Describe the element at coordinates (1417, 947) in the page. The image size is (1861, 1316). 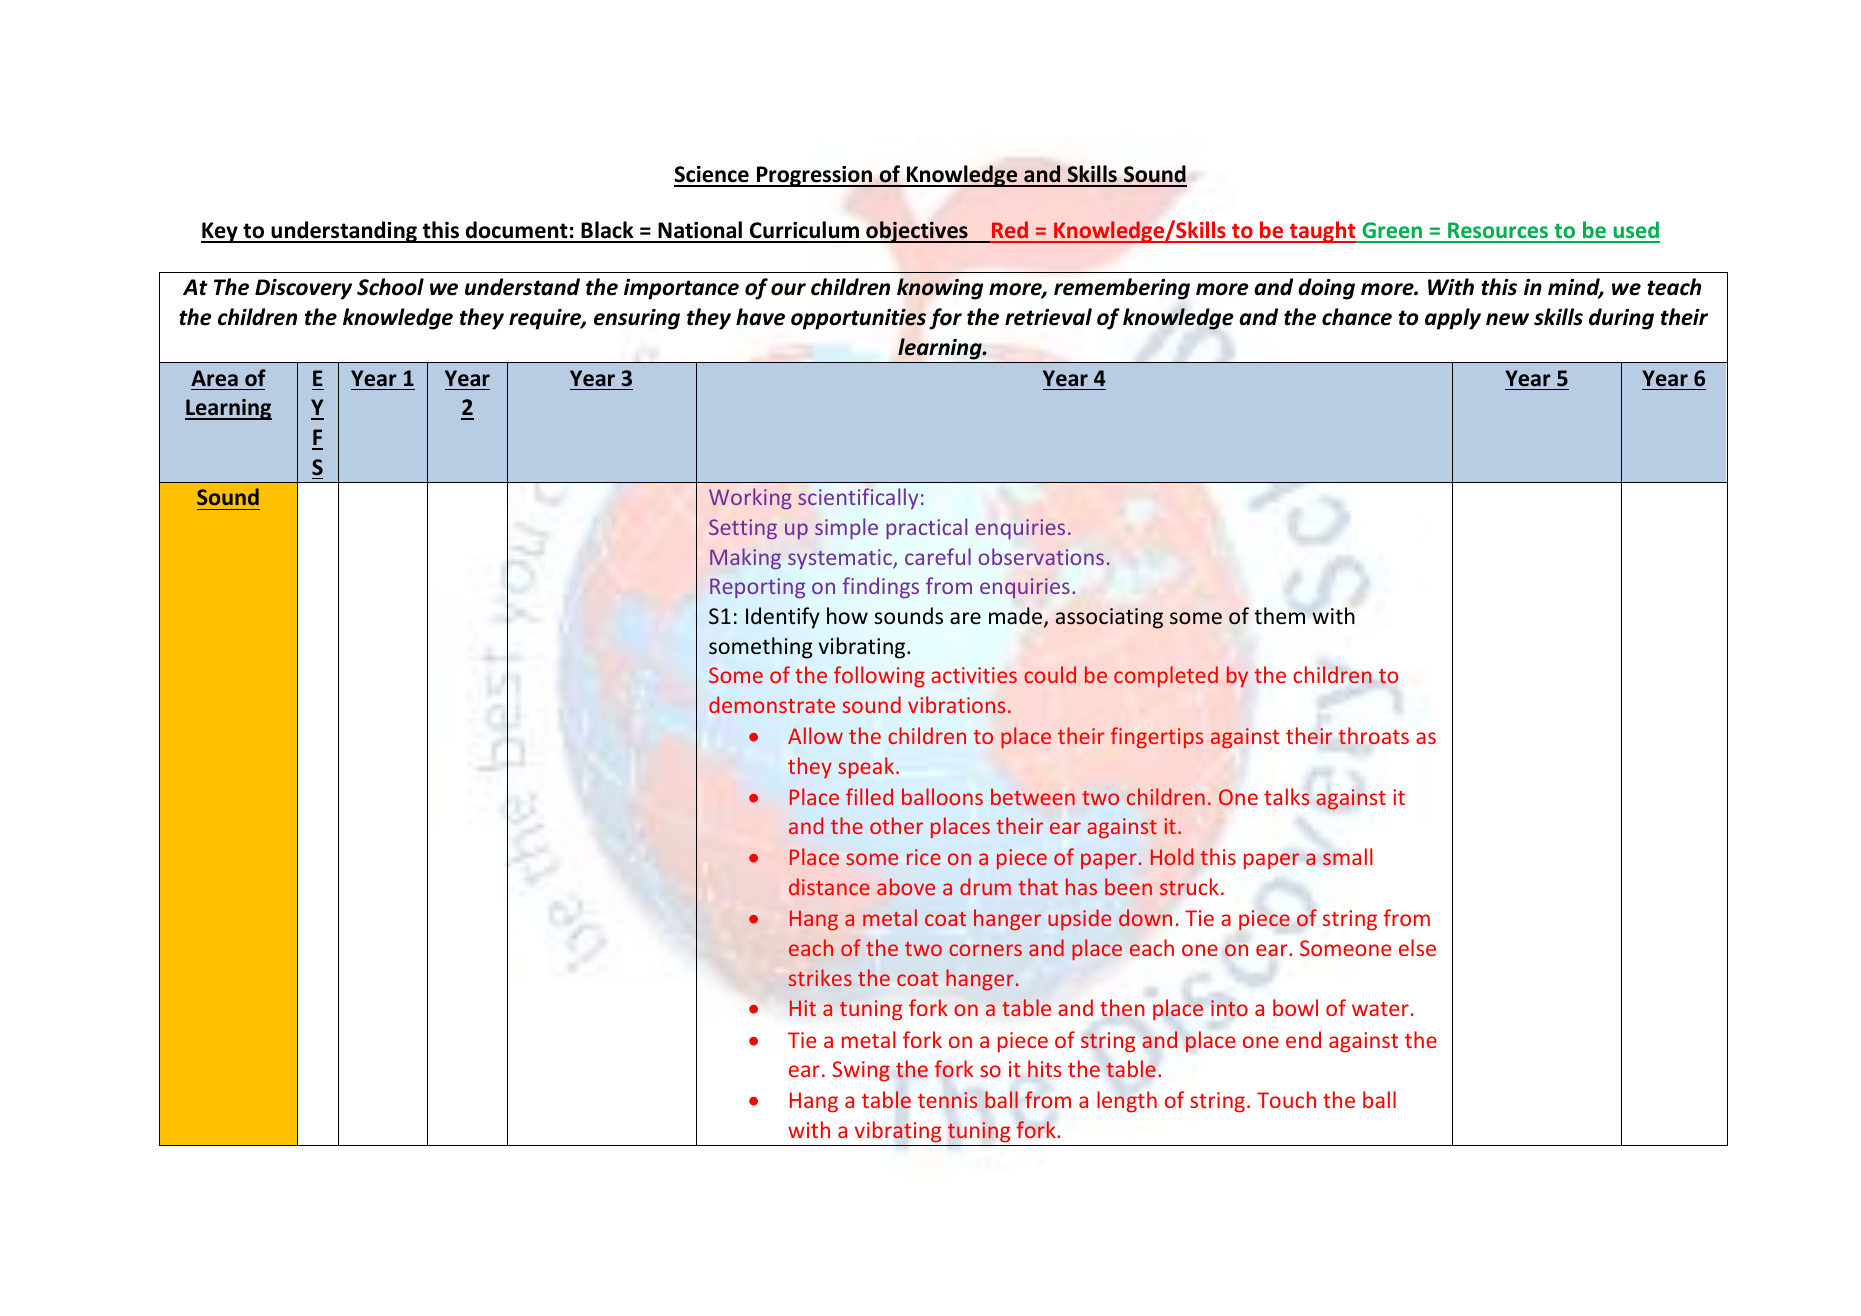
I see `else` at that location.
